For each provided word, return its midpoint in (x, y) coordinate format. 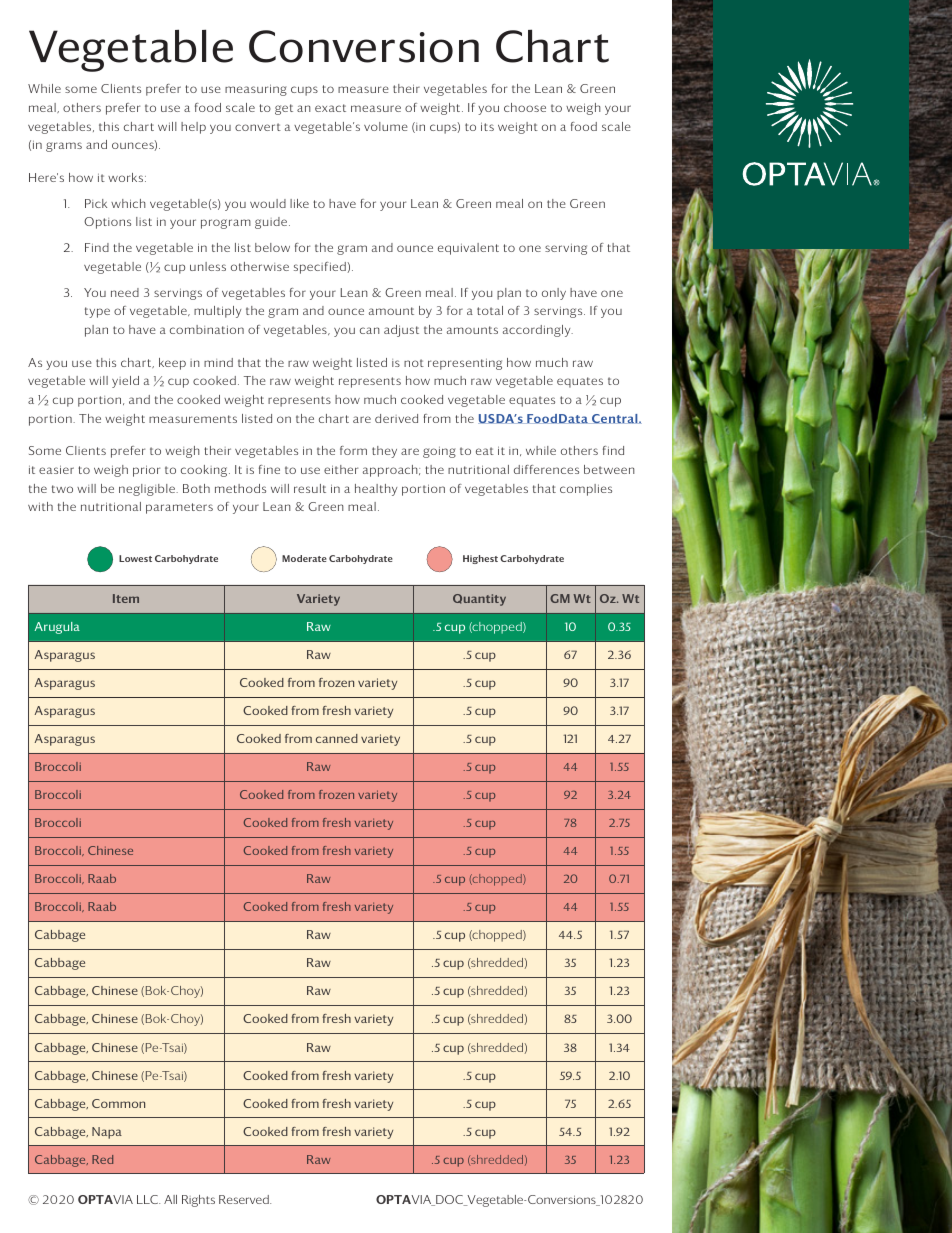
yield (125, 382)
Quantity (479, 600)
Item (126, 598)
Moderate (304, 558)
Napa (107, 1133)
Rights (198, 1201)
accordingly (538, 331)
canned (337, 738)
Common (118, 1103)
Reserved (245, 1199)
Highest (480, 559)
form (353, 450)
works (127, 177)
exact (330, 108)
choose (525, 107)
